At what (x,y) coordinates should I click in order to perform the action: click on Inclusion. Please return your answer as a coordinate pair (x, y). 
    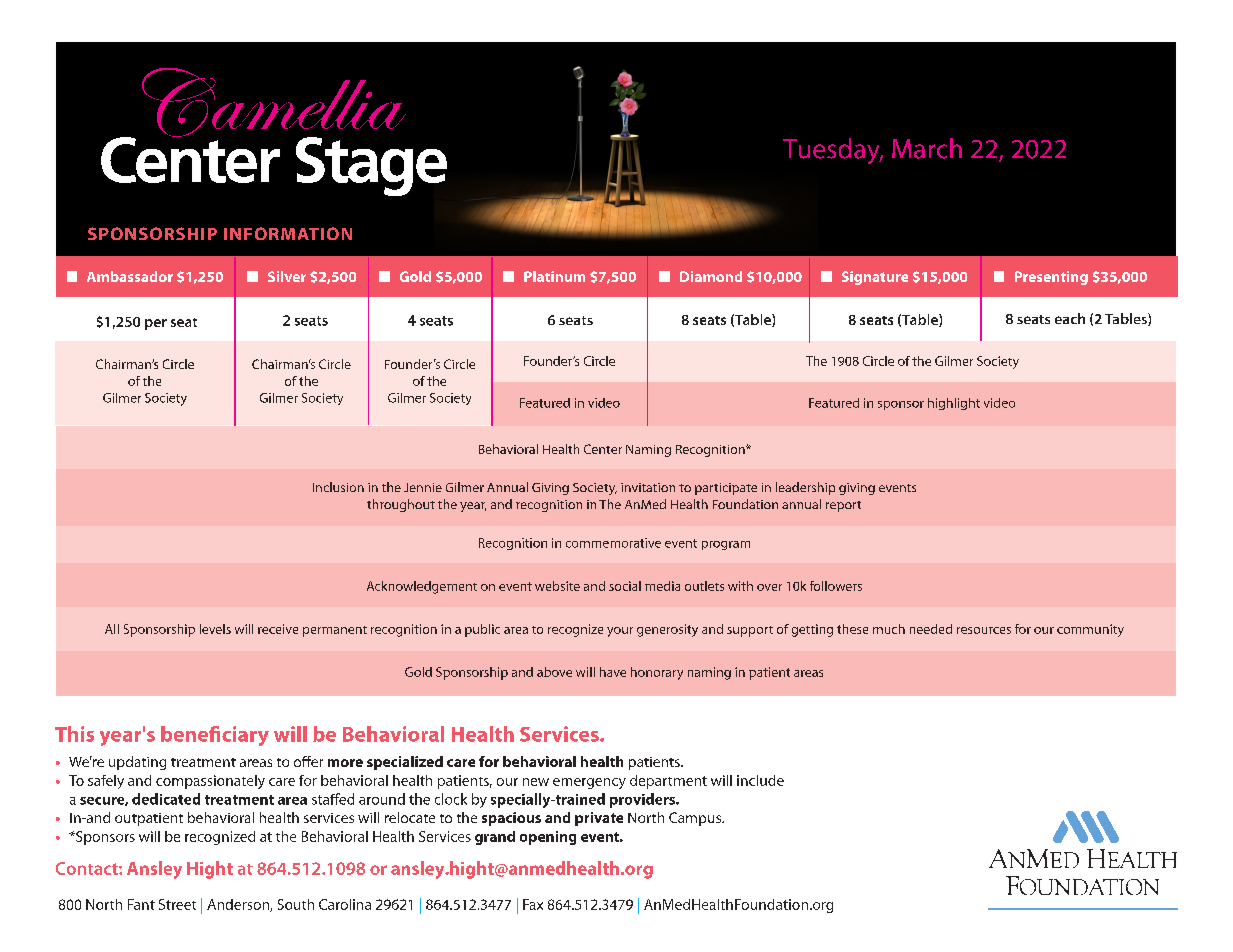
    Looking at the image, I should click on (338, 487).
